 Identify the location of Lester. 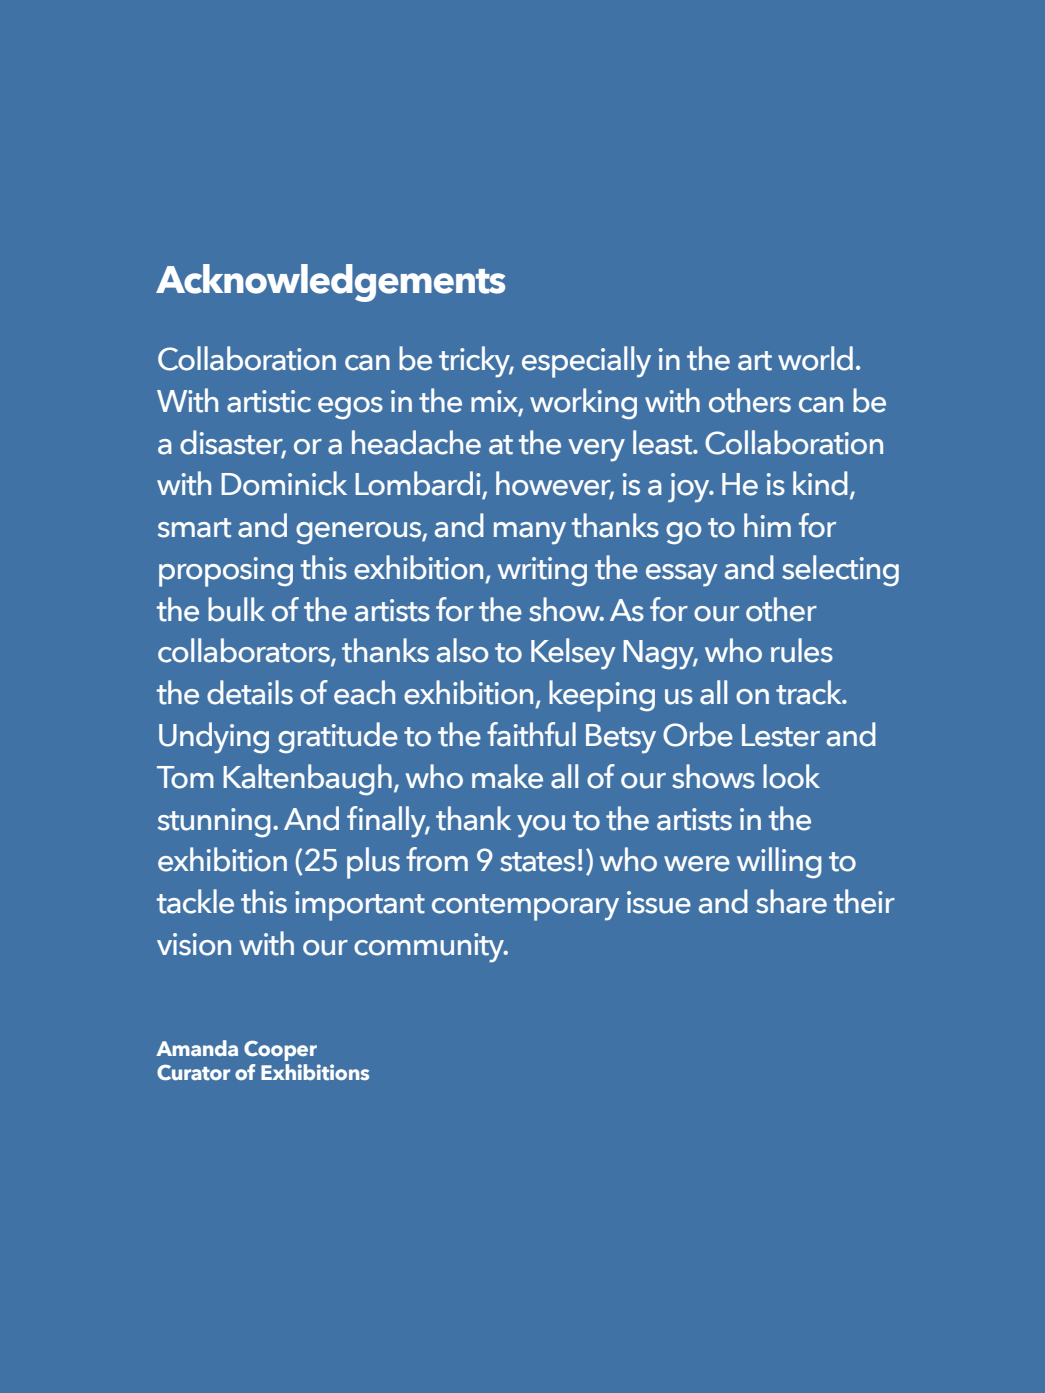
(781, 735).
